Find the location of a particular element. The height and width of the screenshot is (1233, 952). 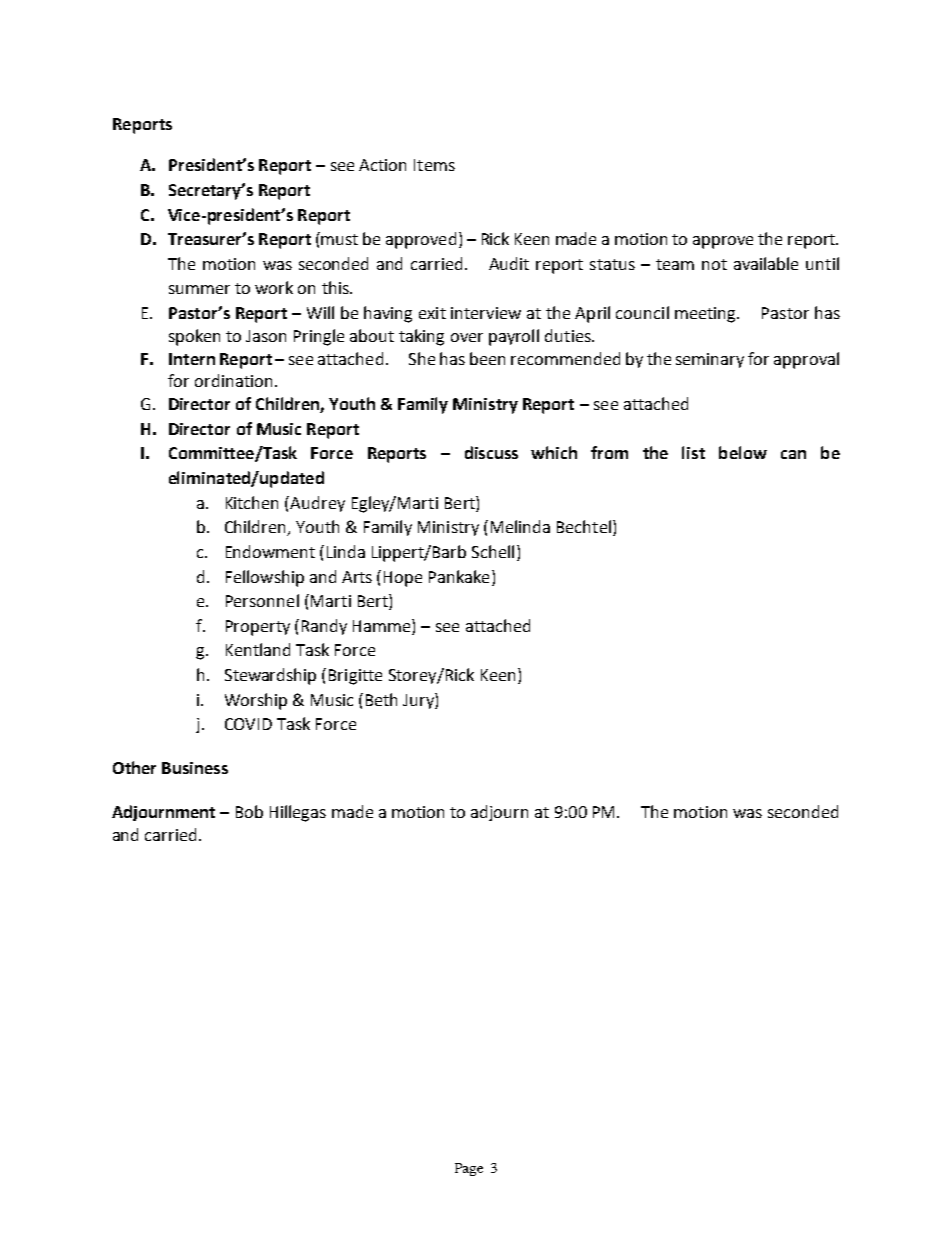

available is located at coordinates (766, 263).
